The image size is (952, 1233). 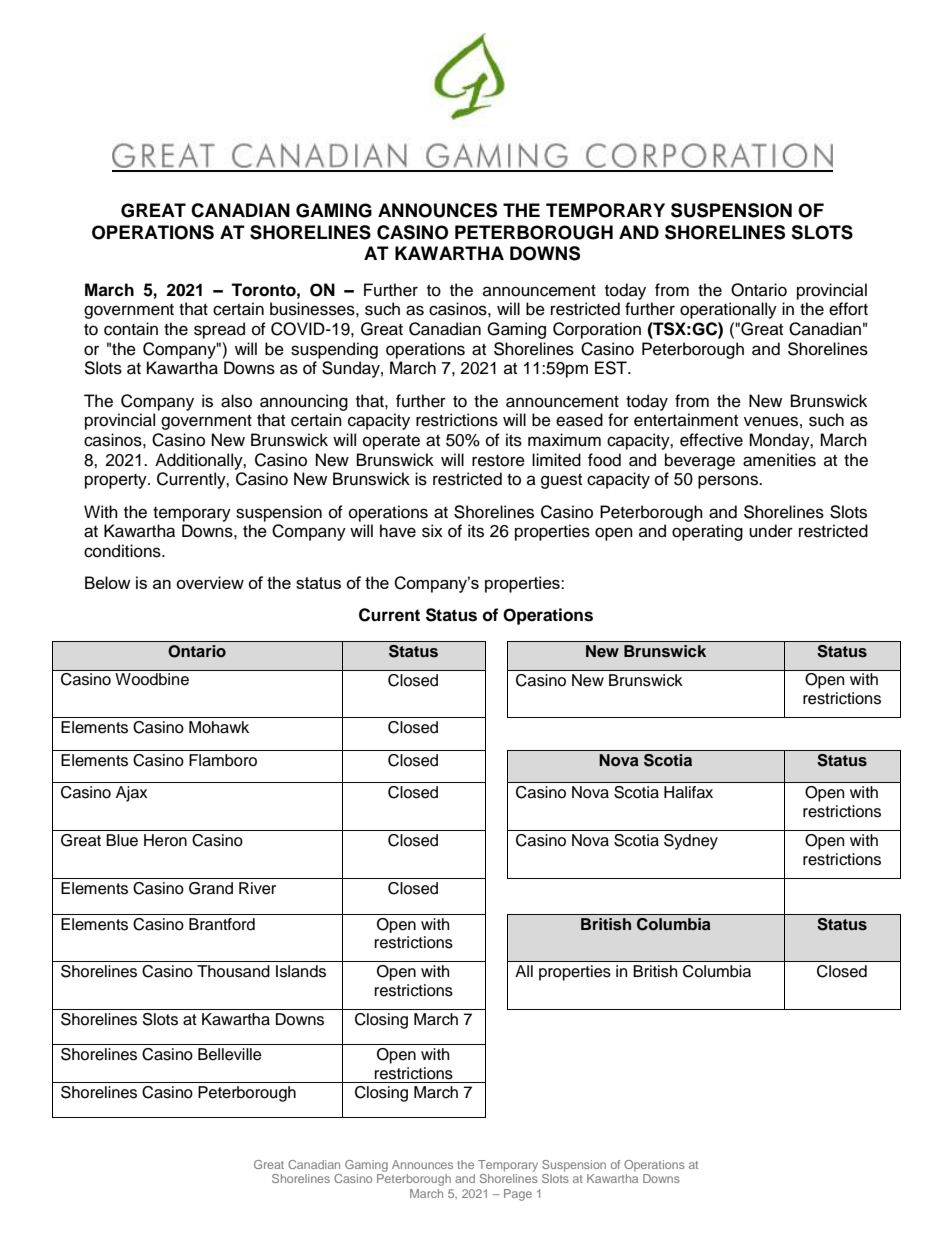 I want to click on Sydney, so click(x=691, y=842).
